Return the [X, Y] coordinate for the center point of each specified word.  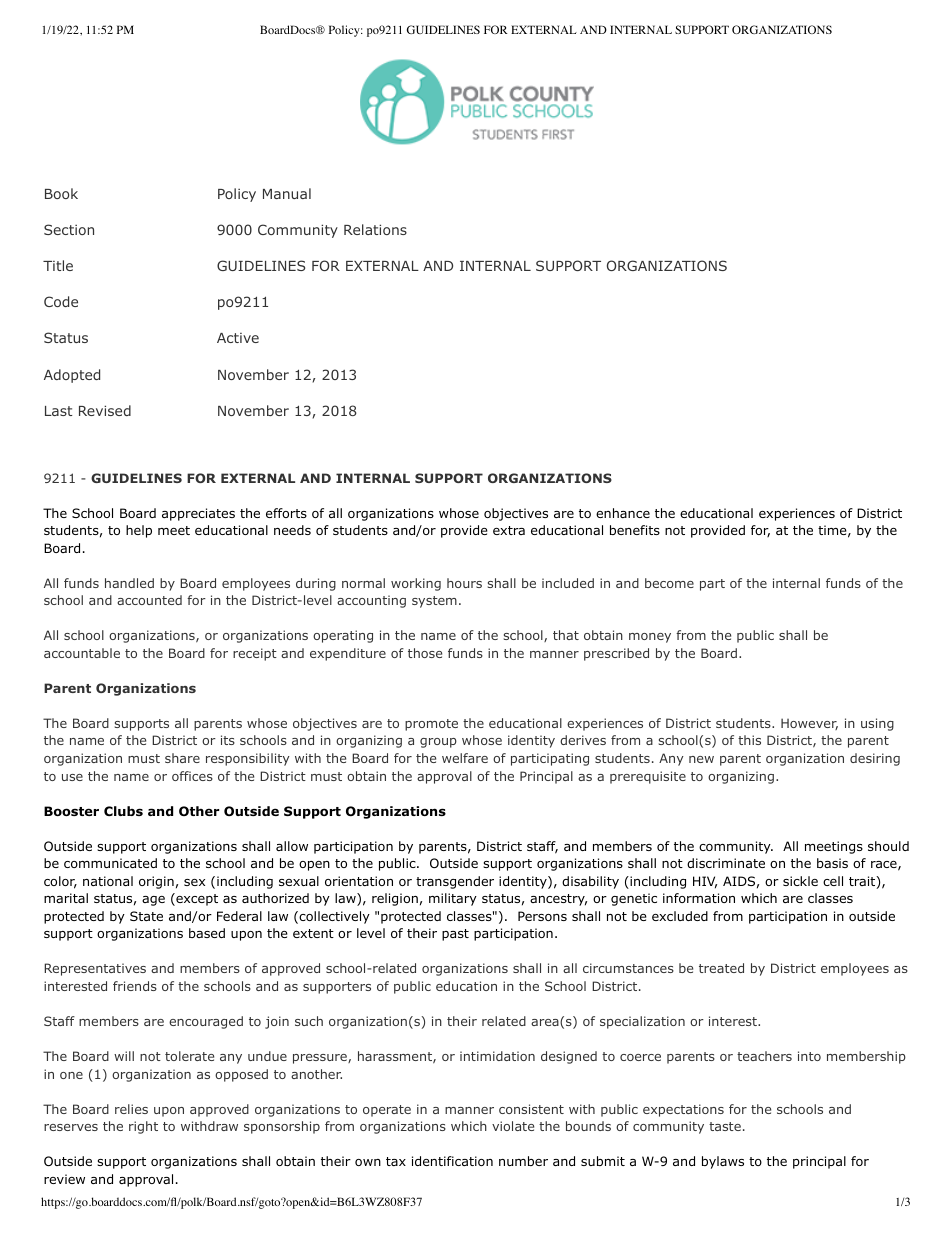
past [455, 935]
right [143, 1127]
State [146, 916]
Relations [375, 229]
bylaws [723, 1162]
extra [509, 530]
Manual [287, 193]
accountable [82, 653]
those [425, 653]
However [809, 724]
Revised [105, 410]
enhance [623, 513]
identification [452, 1161]
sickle [800, 881]
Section [69, 229]
